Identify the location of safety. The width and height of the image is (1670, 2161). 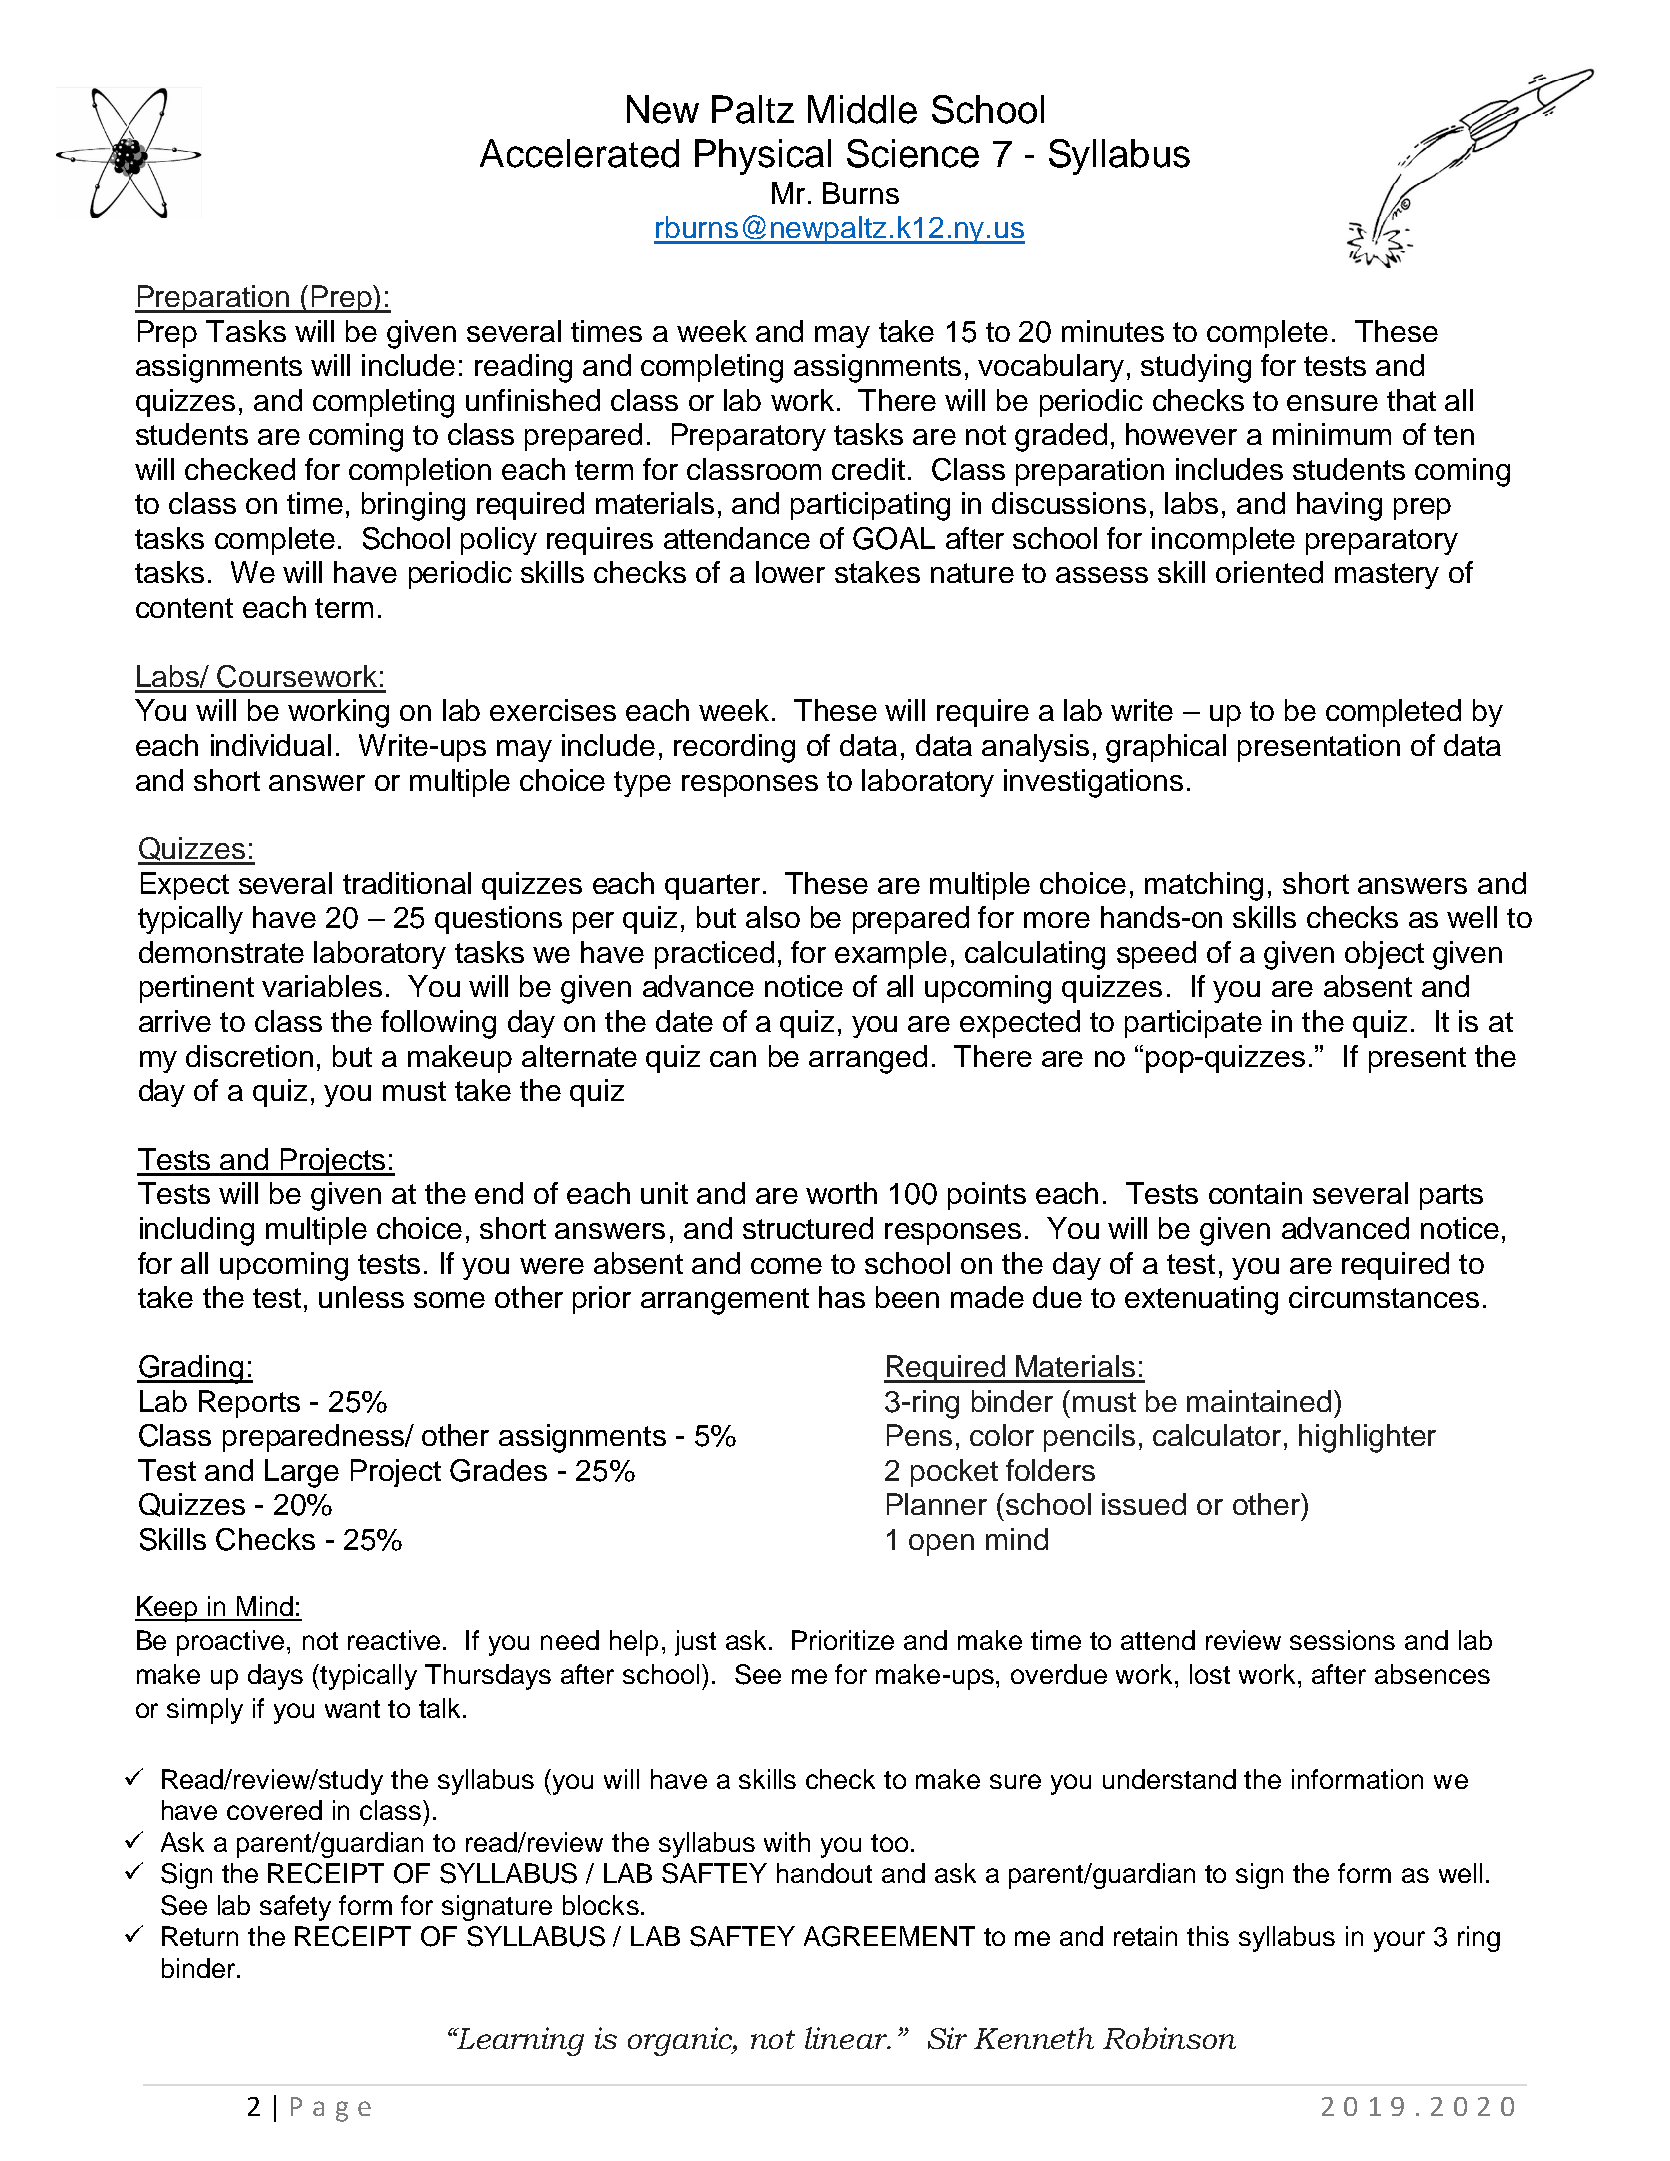
(295, 1908).
